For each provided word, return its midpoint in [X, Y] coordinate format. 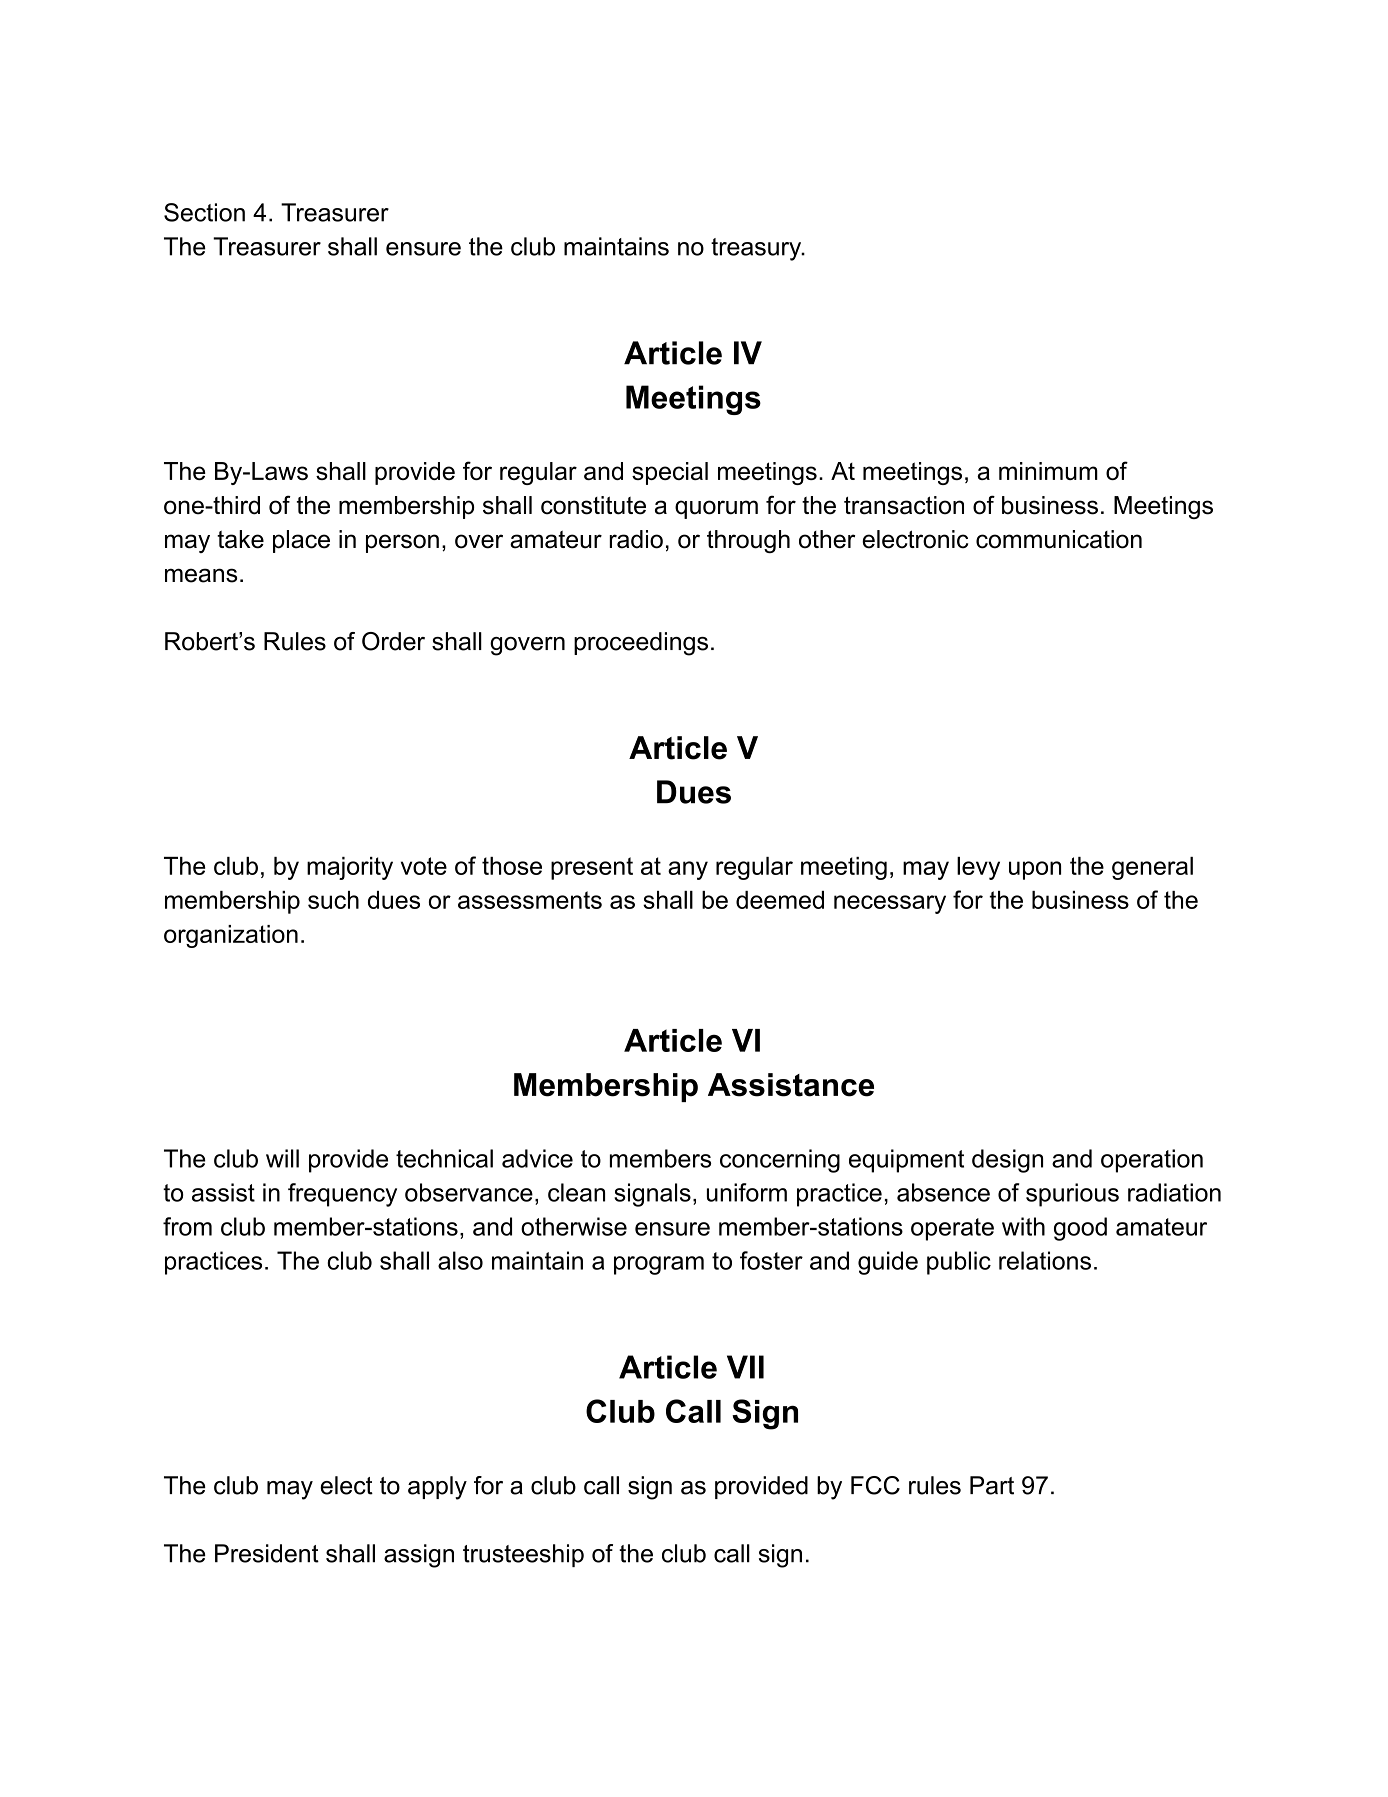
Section [204, 212]
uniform [747, 1192]
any [688, 870]
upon [1035, 870]
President [267, 1553]
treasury [757, 249]
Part [992, 1485]
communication [1059, 539]
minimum [1048, 471]
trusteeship [523, 1555]
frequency [342, 1195]
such [333, 900]
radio [636, 539]
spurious [1072, 1195]
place [301, 541]
